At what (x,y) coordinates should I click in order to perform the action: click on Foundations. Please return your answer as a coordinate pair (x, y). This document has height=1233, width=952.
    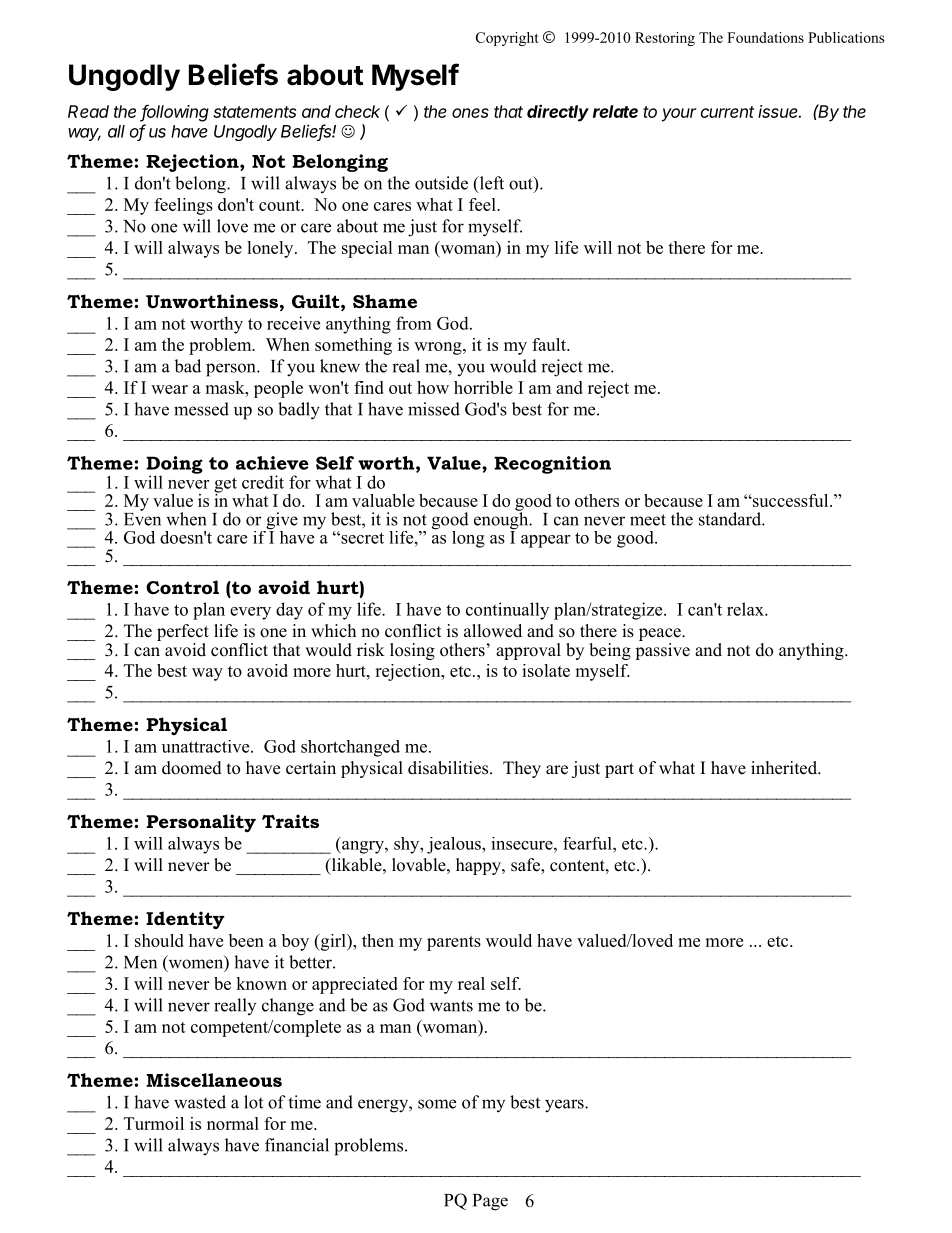
    Looking at the image, I should click on (765, 37).
